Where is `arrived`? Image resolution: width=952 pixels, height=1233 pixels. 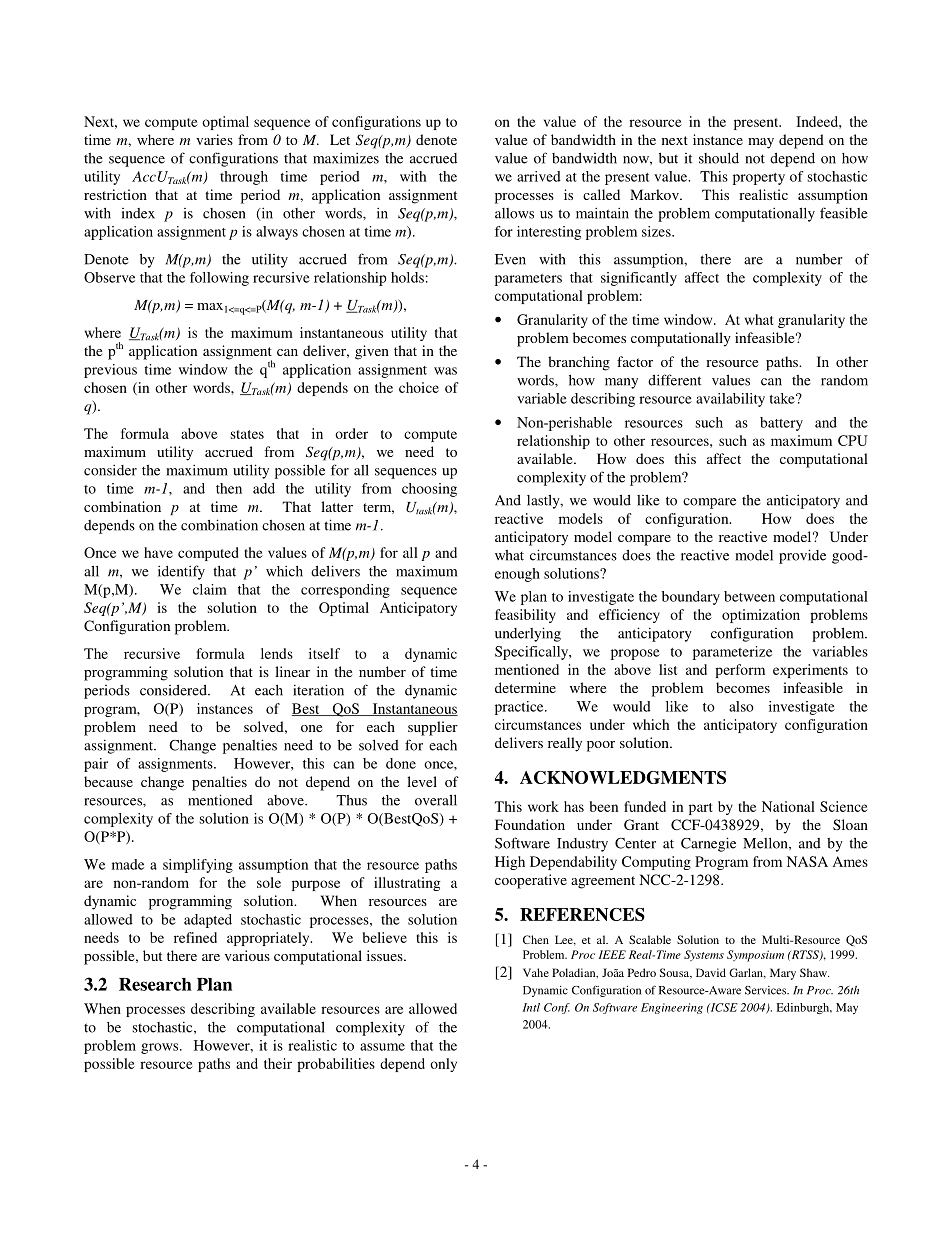 arrived is located at coordinates (539, 176).
